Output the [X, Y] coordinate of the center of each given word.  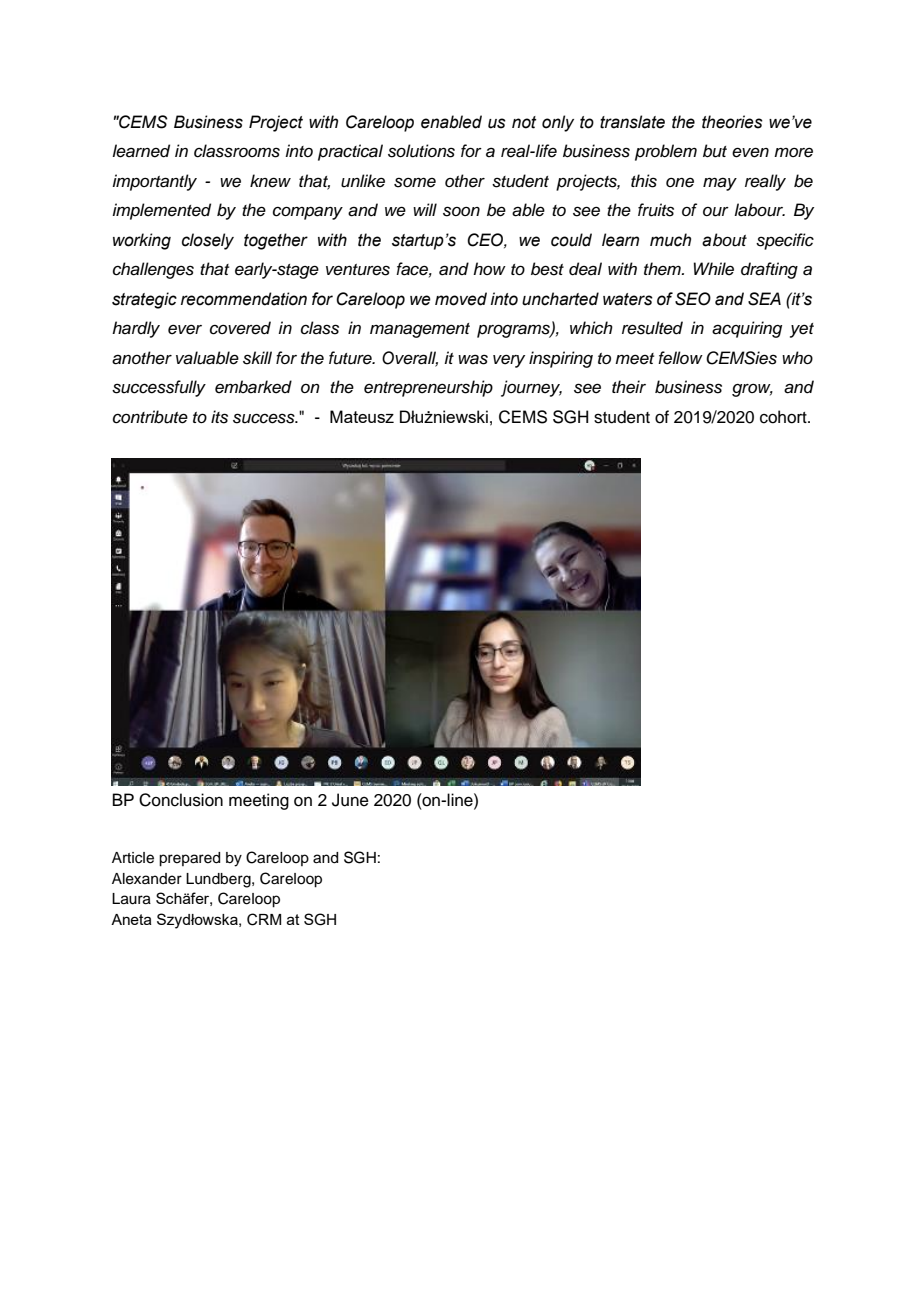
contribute [150, 417]
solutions [421, 151]
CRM [264, 919]
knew [270, 181]
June [350, 800]
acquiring [747, 329]
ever [185, 329]
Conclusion [181, 800]
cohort [784, 417]
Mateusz [362, 416]
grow [752, 390]
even [750, 152]
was [473, 359]
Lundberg [219, 880]
